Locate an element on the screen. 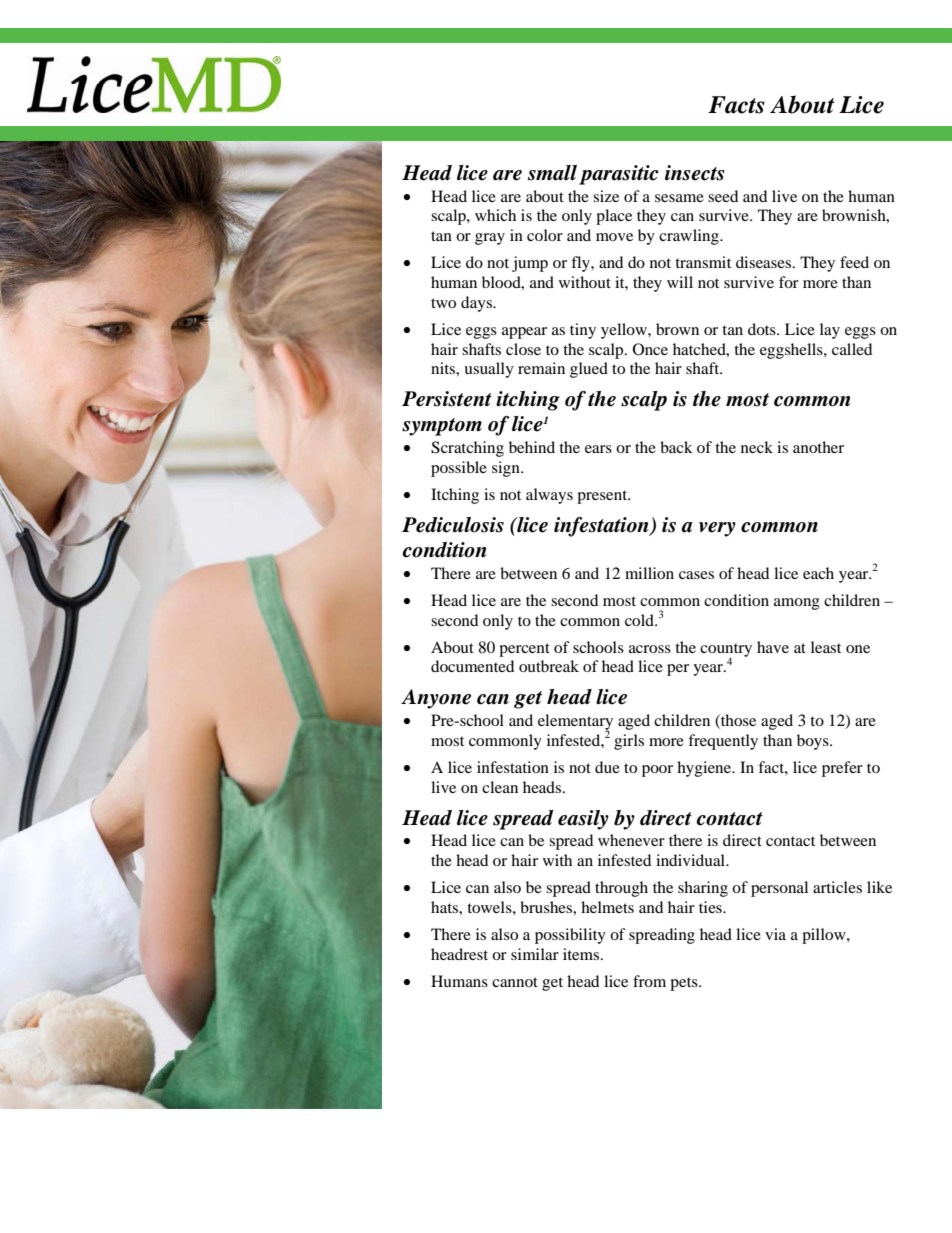 This screenshot has width=952, height=1233. percent is located at coordinates (524, 650).
